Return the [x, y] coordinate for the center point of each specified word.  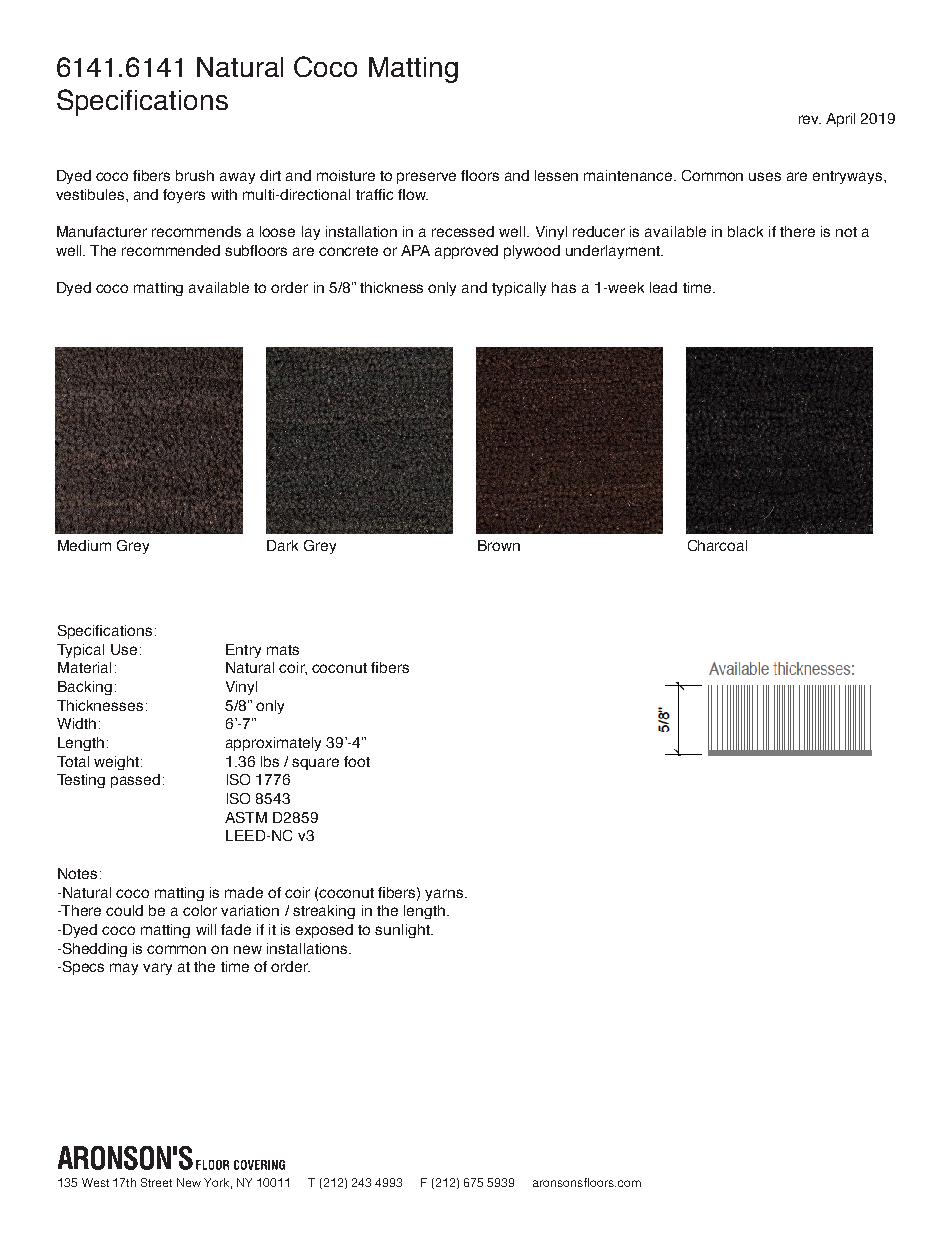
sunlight [403, 931]
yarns [445, 895]
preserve [426, 178]
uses [765, 176]
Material [84, 667]
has [564, 287]
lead [663, 287]
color [200, 910]
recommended [171, 250]
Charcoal [717, 545]
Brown [499, 545]
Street [156, 1182]
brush [195, 175]
